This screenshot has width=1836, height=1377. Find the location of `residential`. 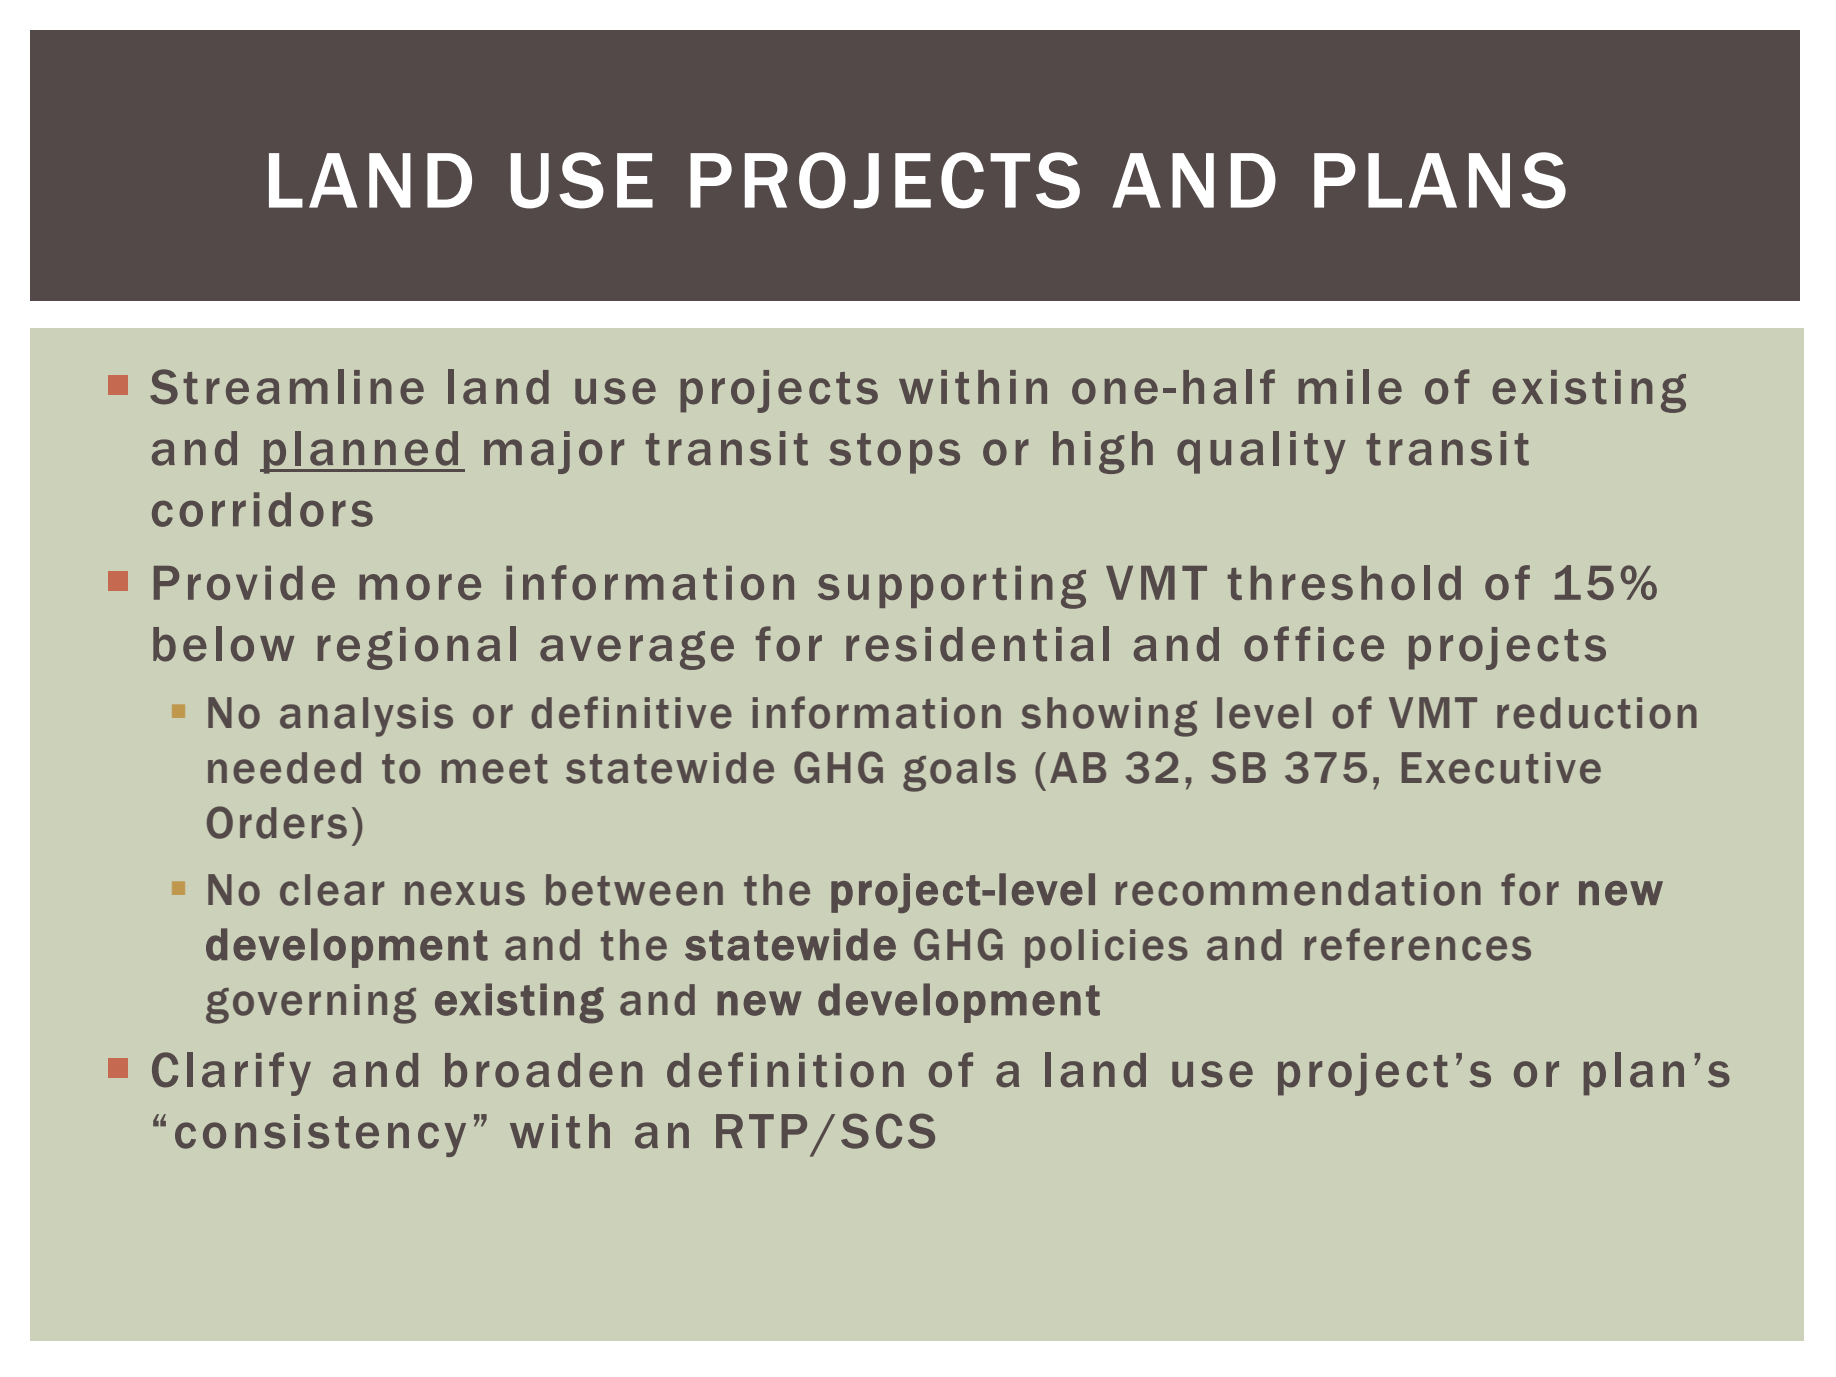

residential is located at coordinates (977, 644).
